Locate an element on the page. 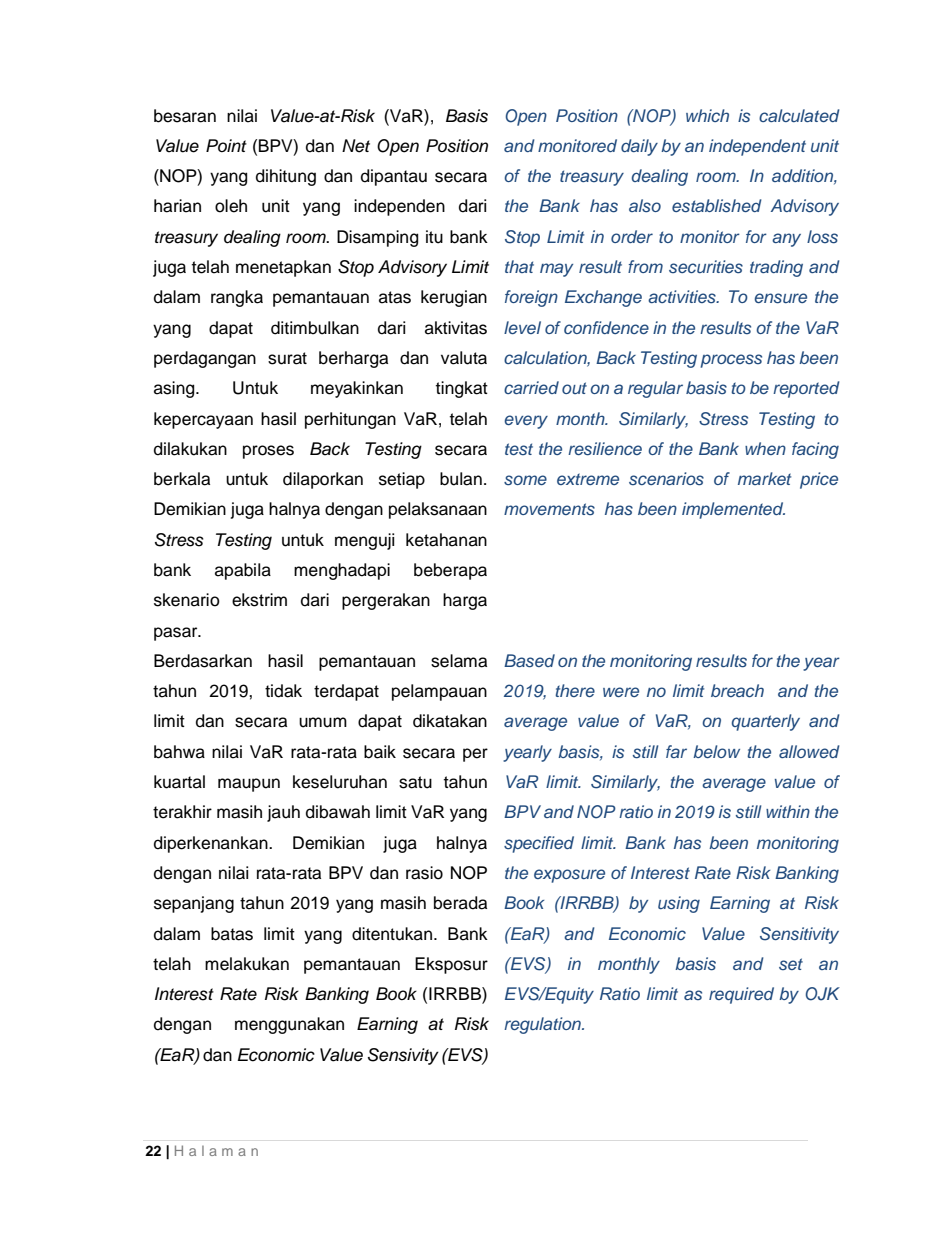 The height and width of the image is (1233, 952). pasar is located at coordinates (177, 634).
